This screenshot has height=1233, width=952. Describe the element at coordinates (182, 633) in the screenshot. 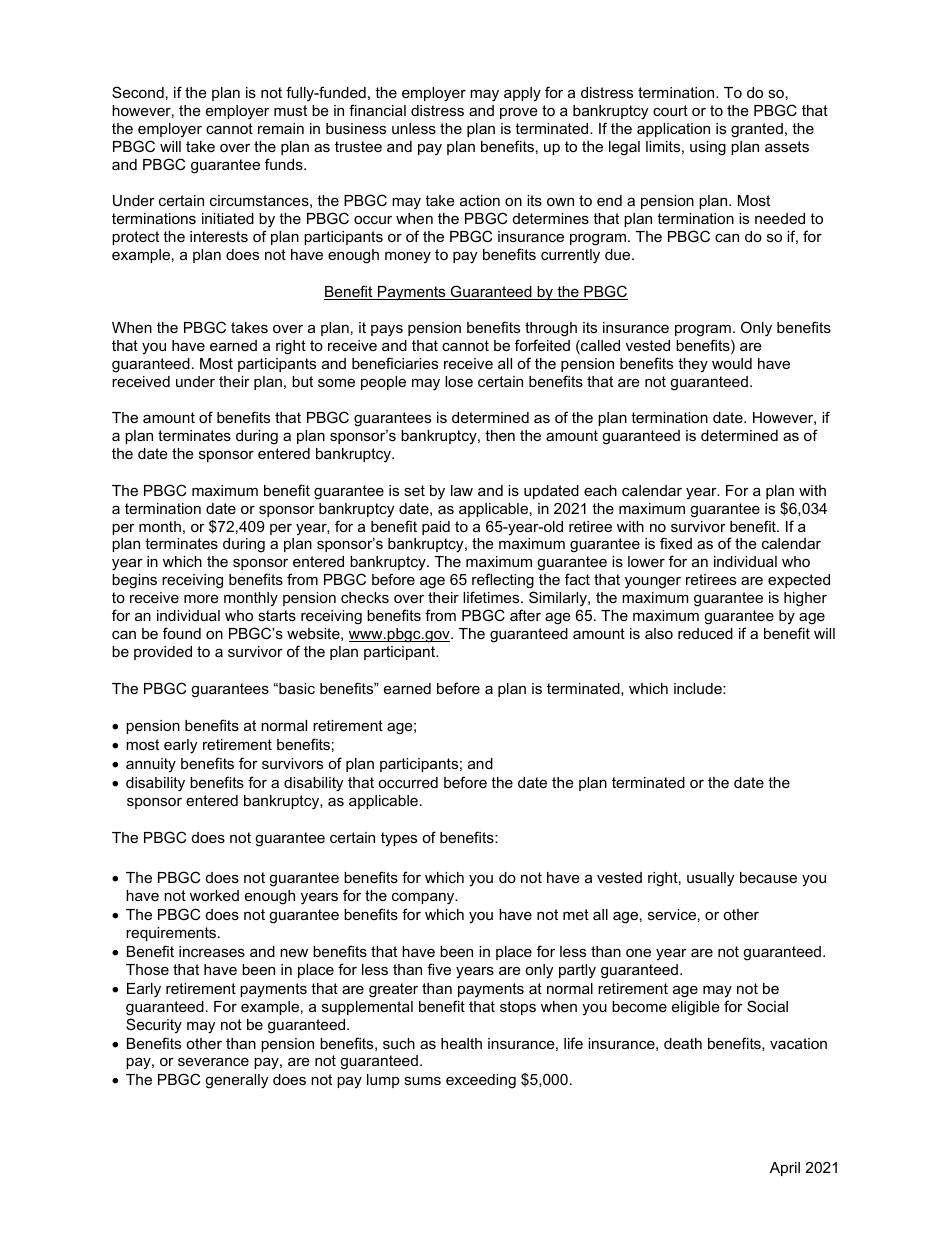

I see `found` at that location.
